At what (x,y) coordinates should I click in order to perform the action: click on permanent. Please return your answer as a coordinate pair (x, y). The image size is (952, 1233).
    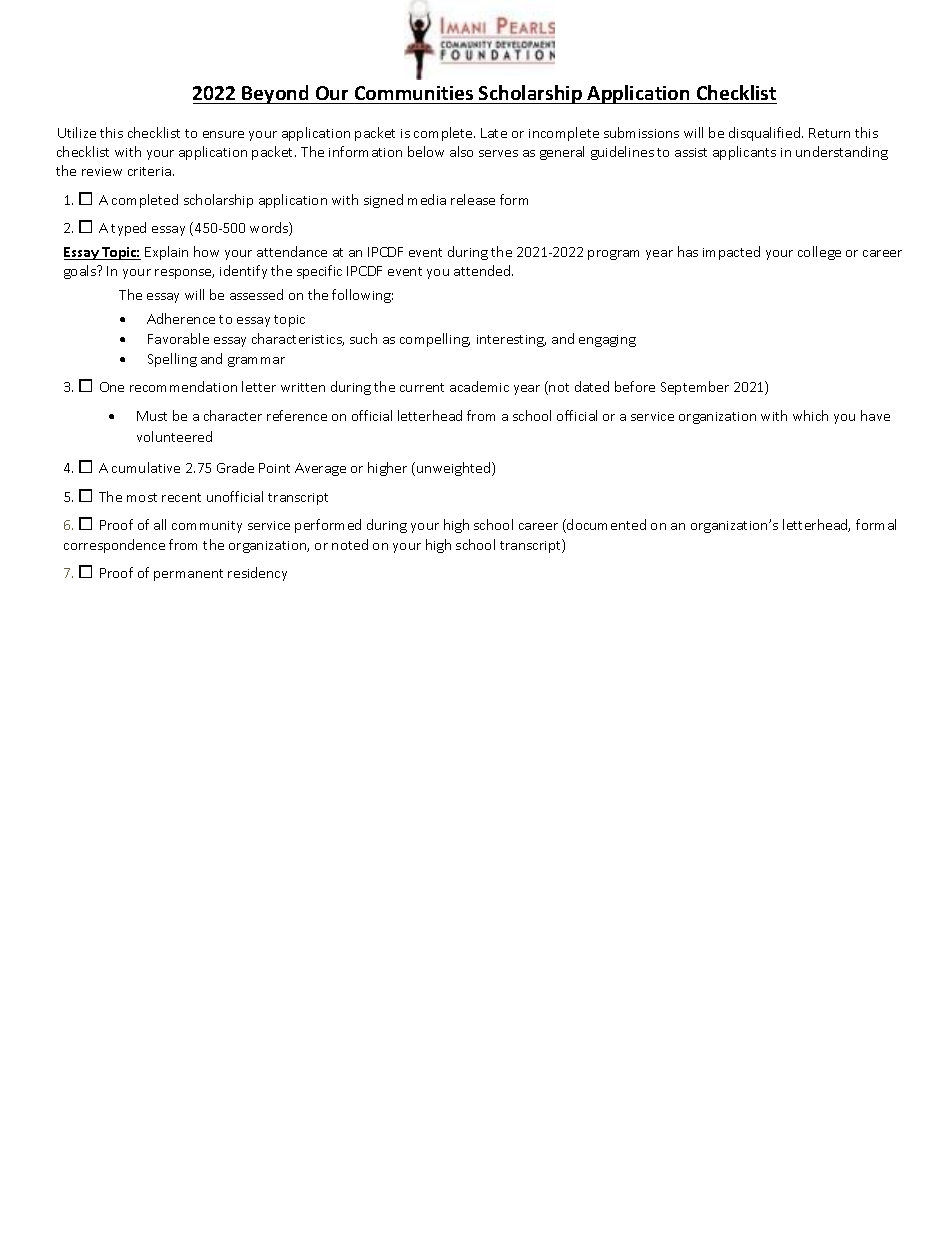
    Looking at the image, I should click on (188, 575).
